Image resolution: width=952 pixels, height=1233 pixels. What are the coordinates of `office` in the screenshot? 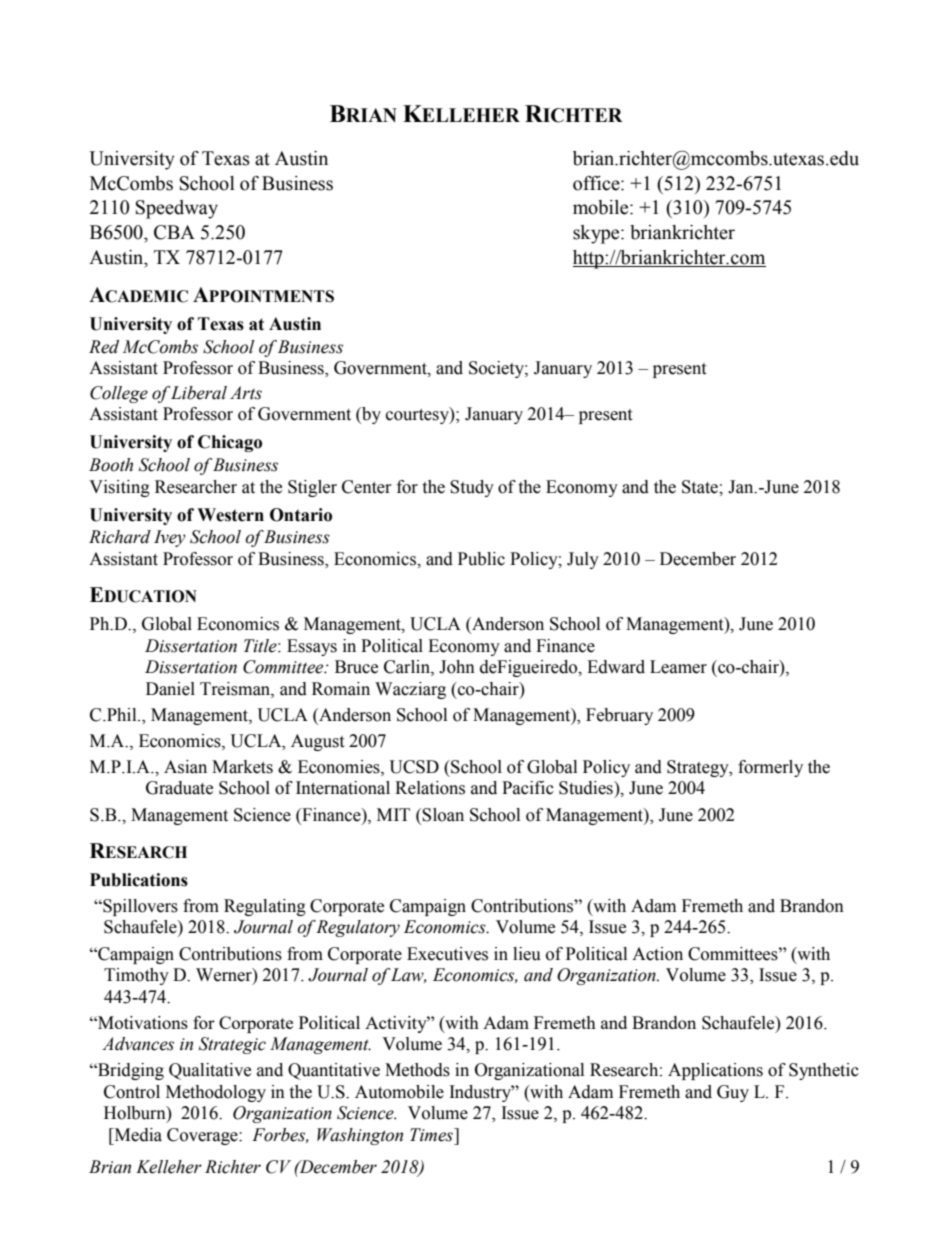 It's located at (597, 183).
